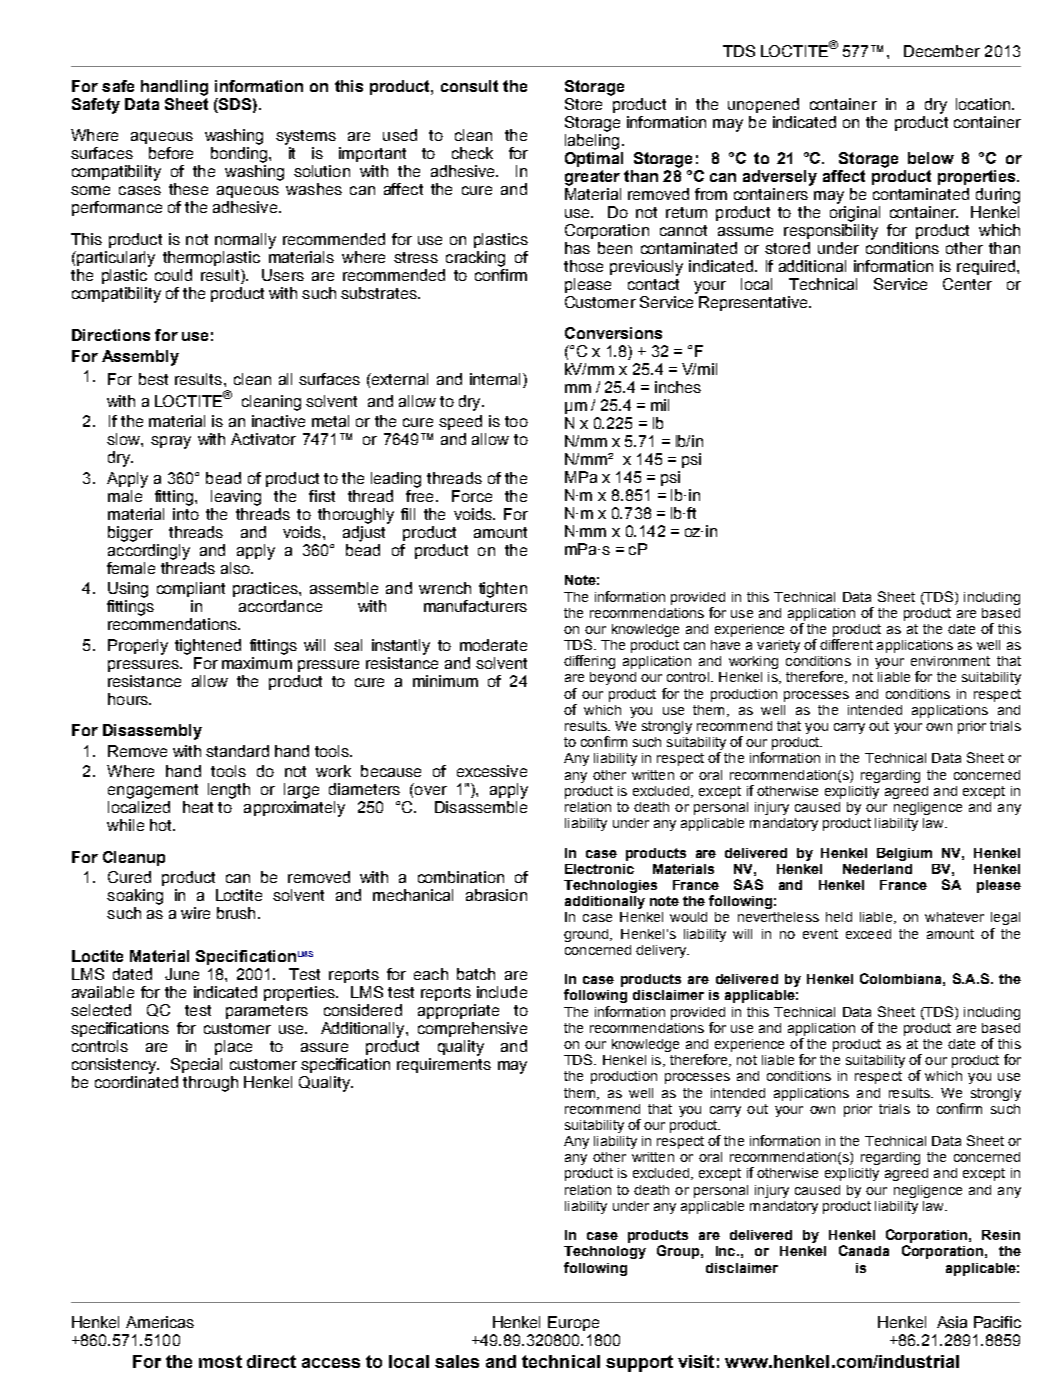 This screenshot has width=1059, height=1386. I want to click on include, so click(502, 992).
